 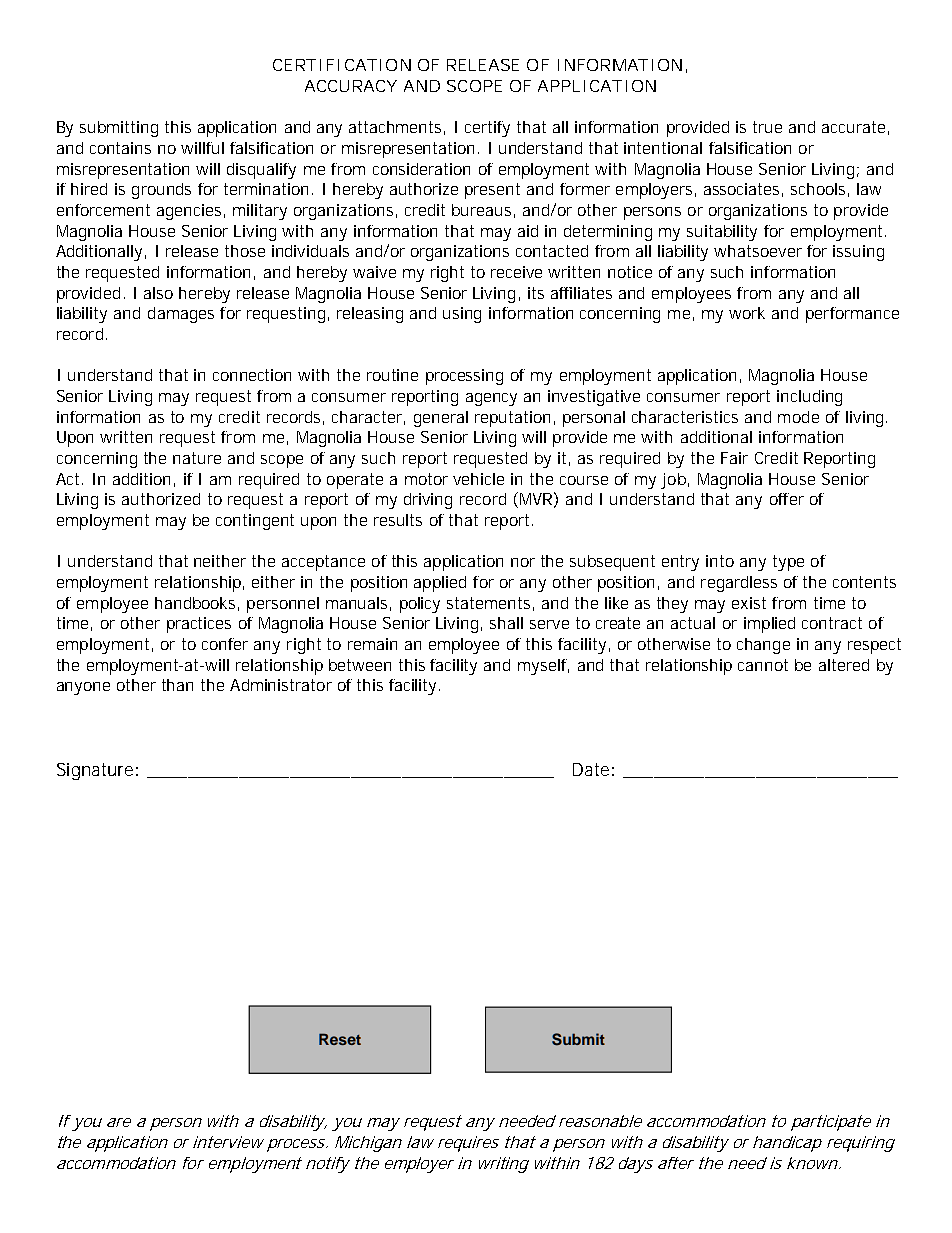 What do you see at coordinates (487, 129) in the document?
I see `certify` at bounding box center [487, 129].
